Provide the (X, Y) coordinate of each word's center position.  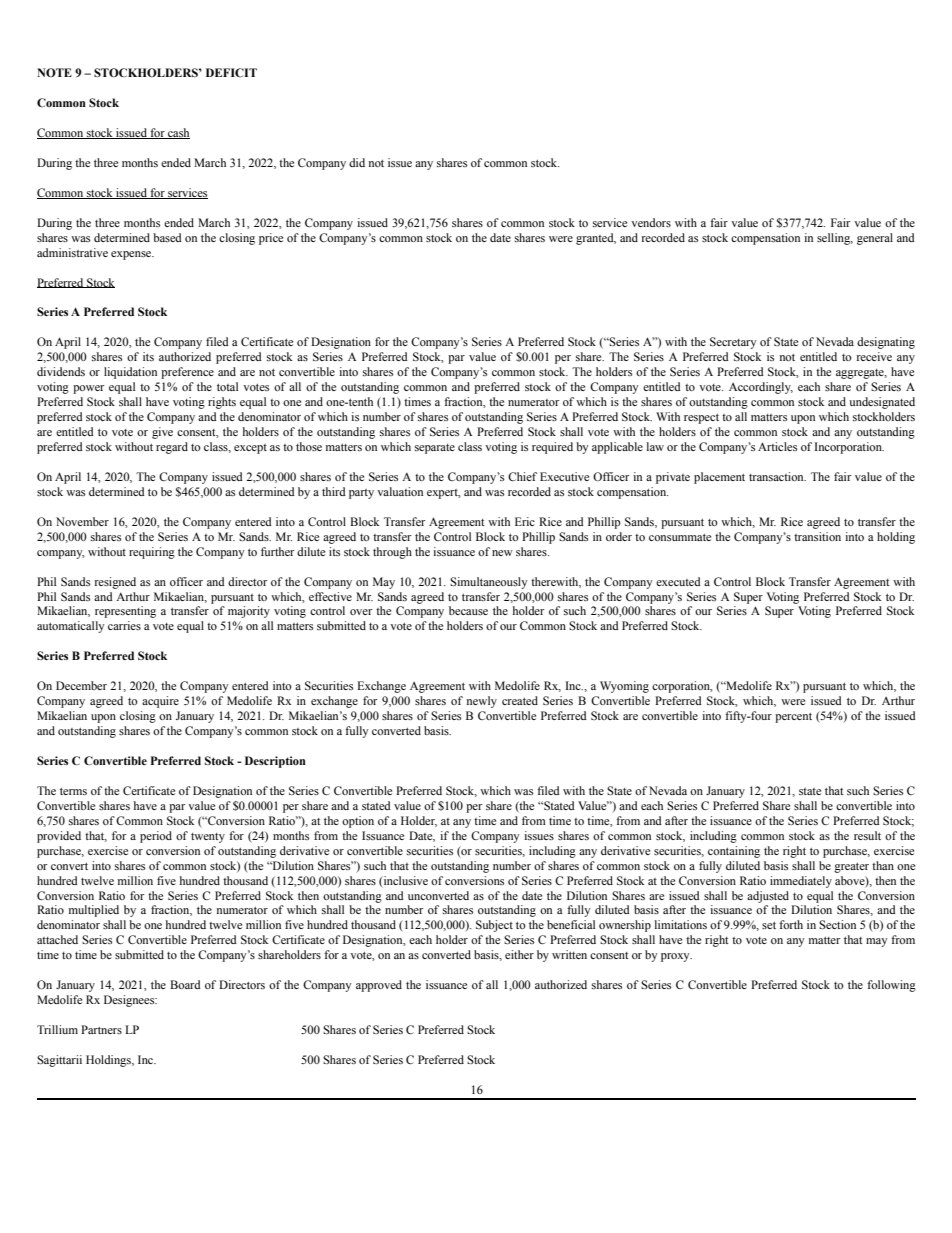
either (519, 954)
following (891, 986)
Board (185, 984)
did (357, 162)
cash (178, 133)
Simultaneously (489, 583)
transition (817, 536)
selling (835, 239)
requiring (152, 553)
